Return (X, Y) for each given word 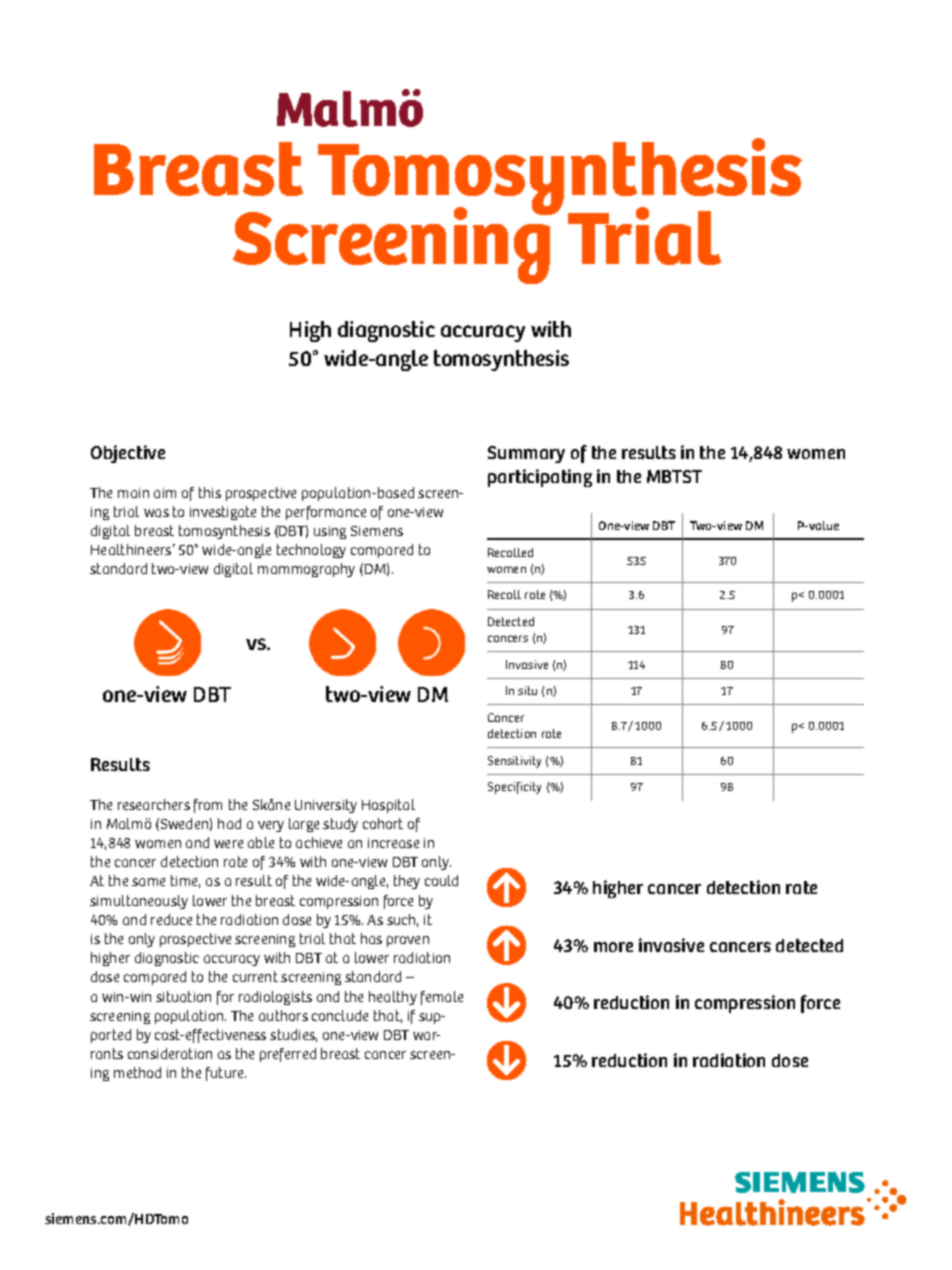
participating (540, 478)
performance (326, 513)
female (442, 998)
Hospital (388, 806)
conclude (340, 1015)
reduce (171, 919)
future (226, 1074)
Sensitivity (514, 762)
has (371, 938)
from (208, 806)
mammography (306, 570)
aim (165, 493)
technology (311, 551)
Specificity (514, 788)
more (613, 947)
